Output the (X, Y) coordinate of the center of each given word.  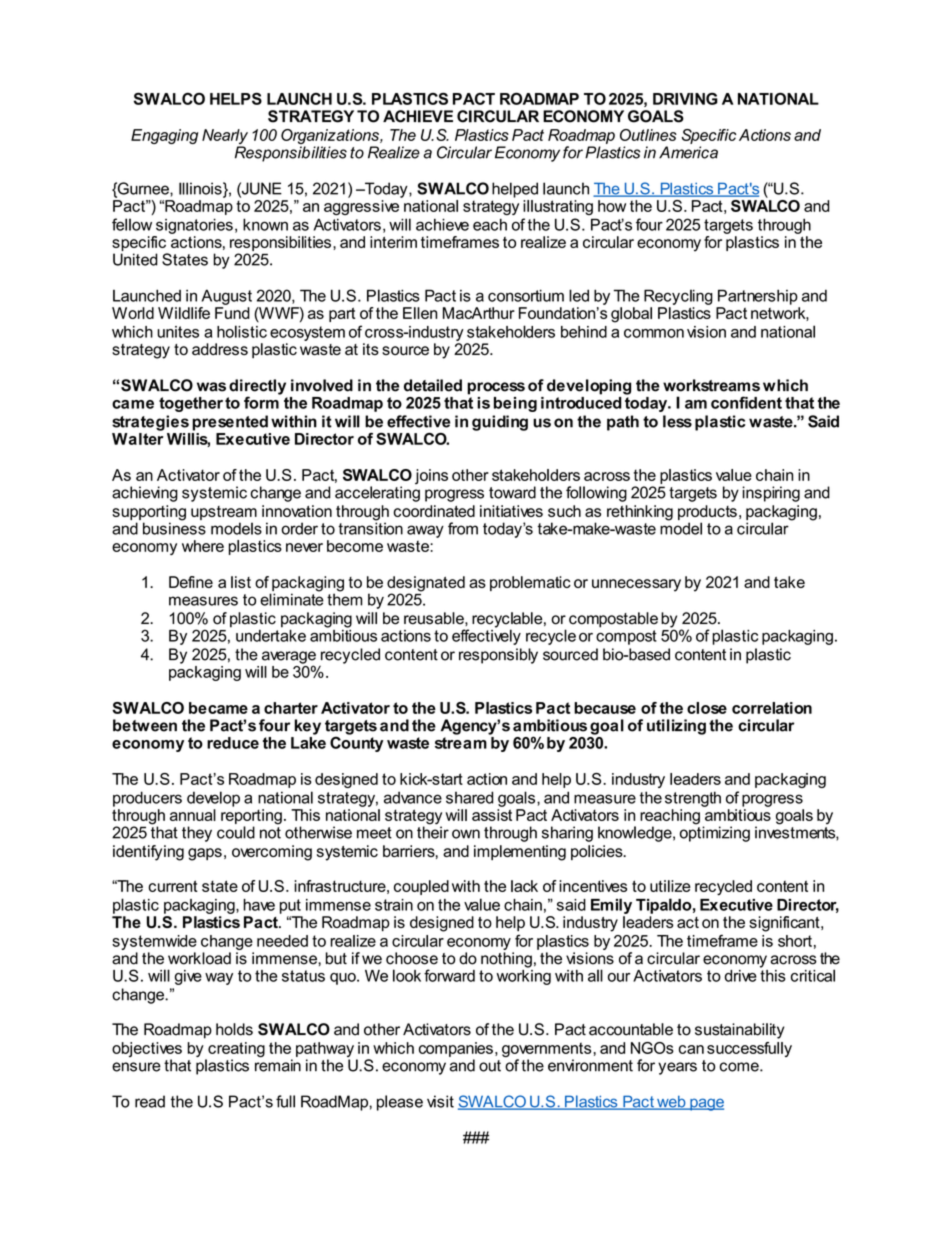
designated (426, 585)
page (706, 1104)
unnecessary (636, 585)
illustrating (558, 207)
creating (235, 1051)
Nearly (225, 138)
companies (456, 1049)
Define (191, 582)
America (688, 152)
